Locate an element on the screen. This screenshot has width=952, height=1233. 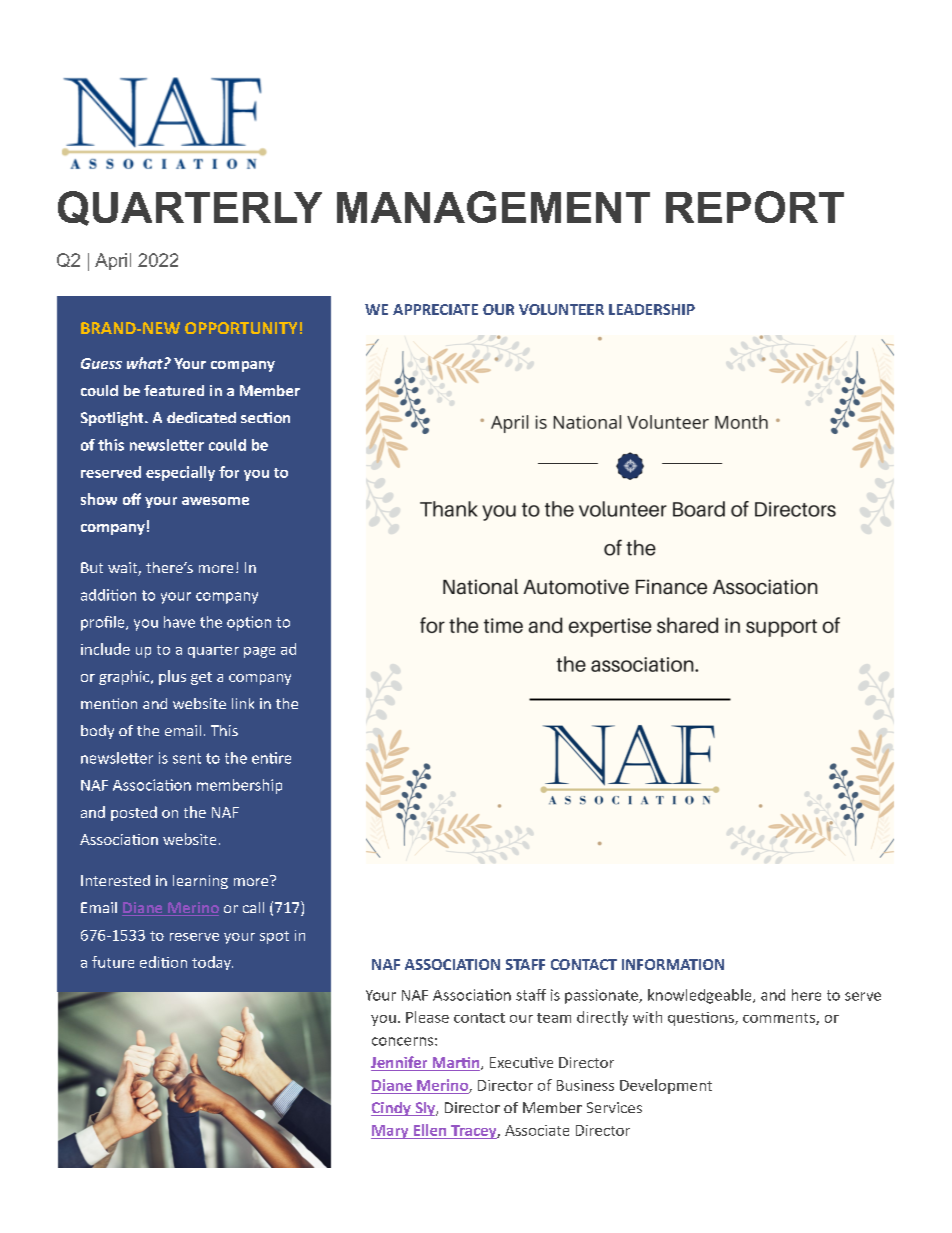
MANAGEMENT is located at coordinates (493, 207).
